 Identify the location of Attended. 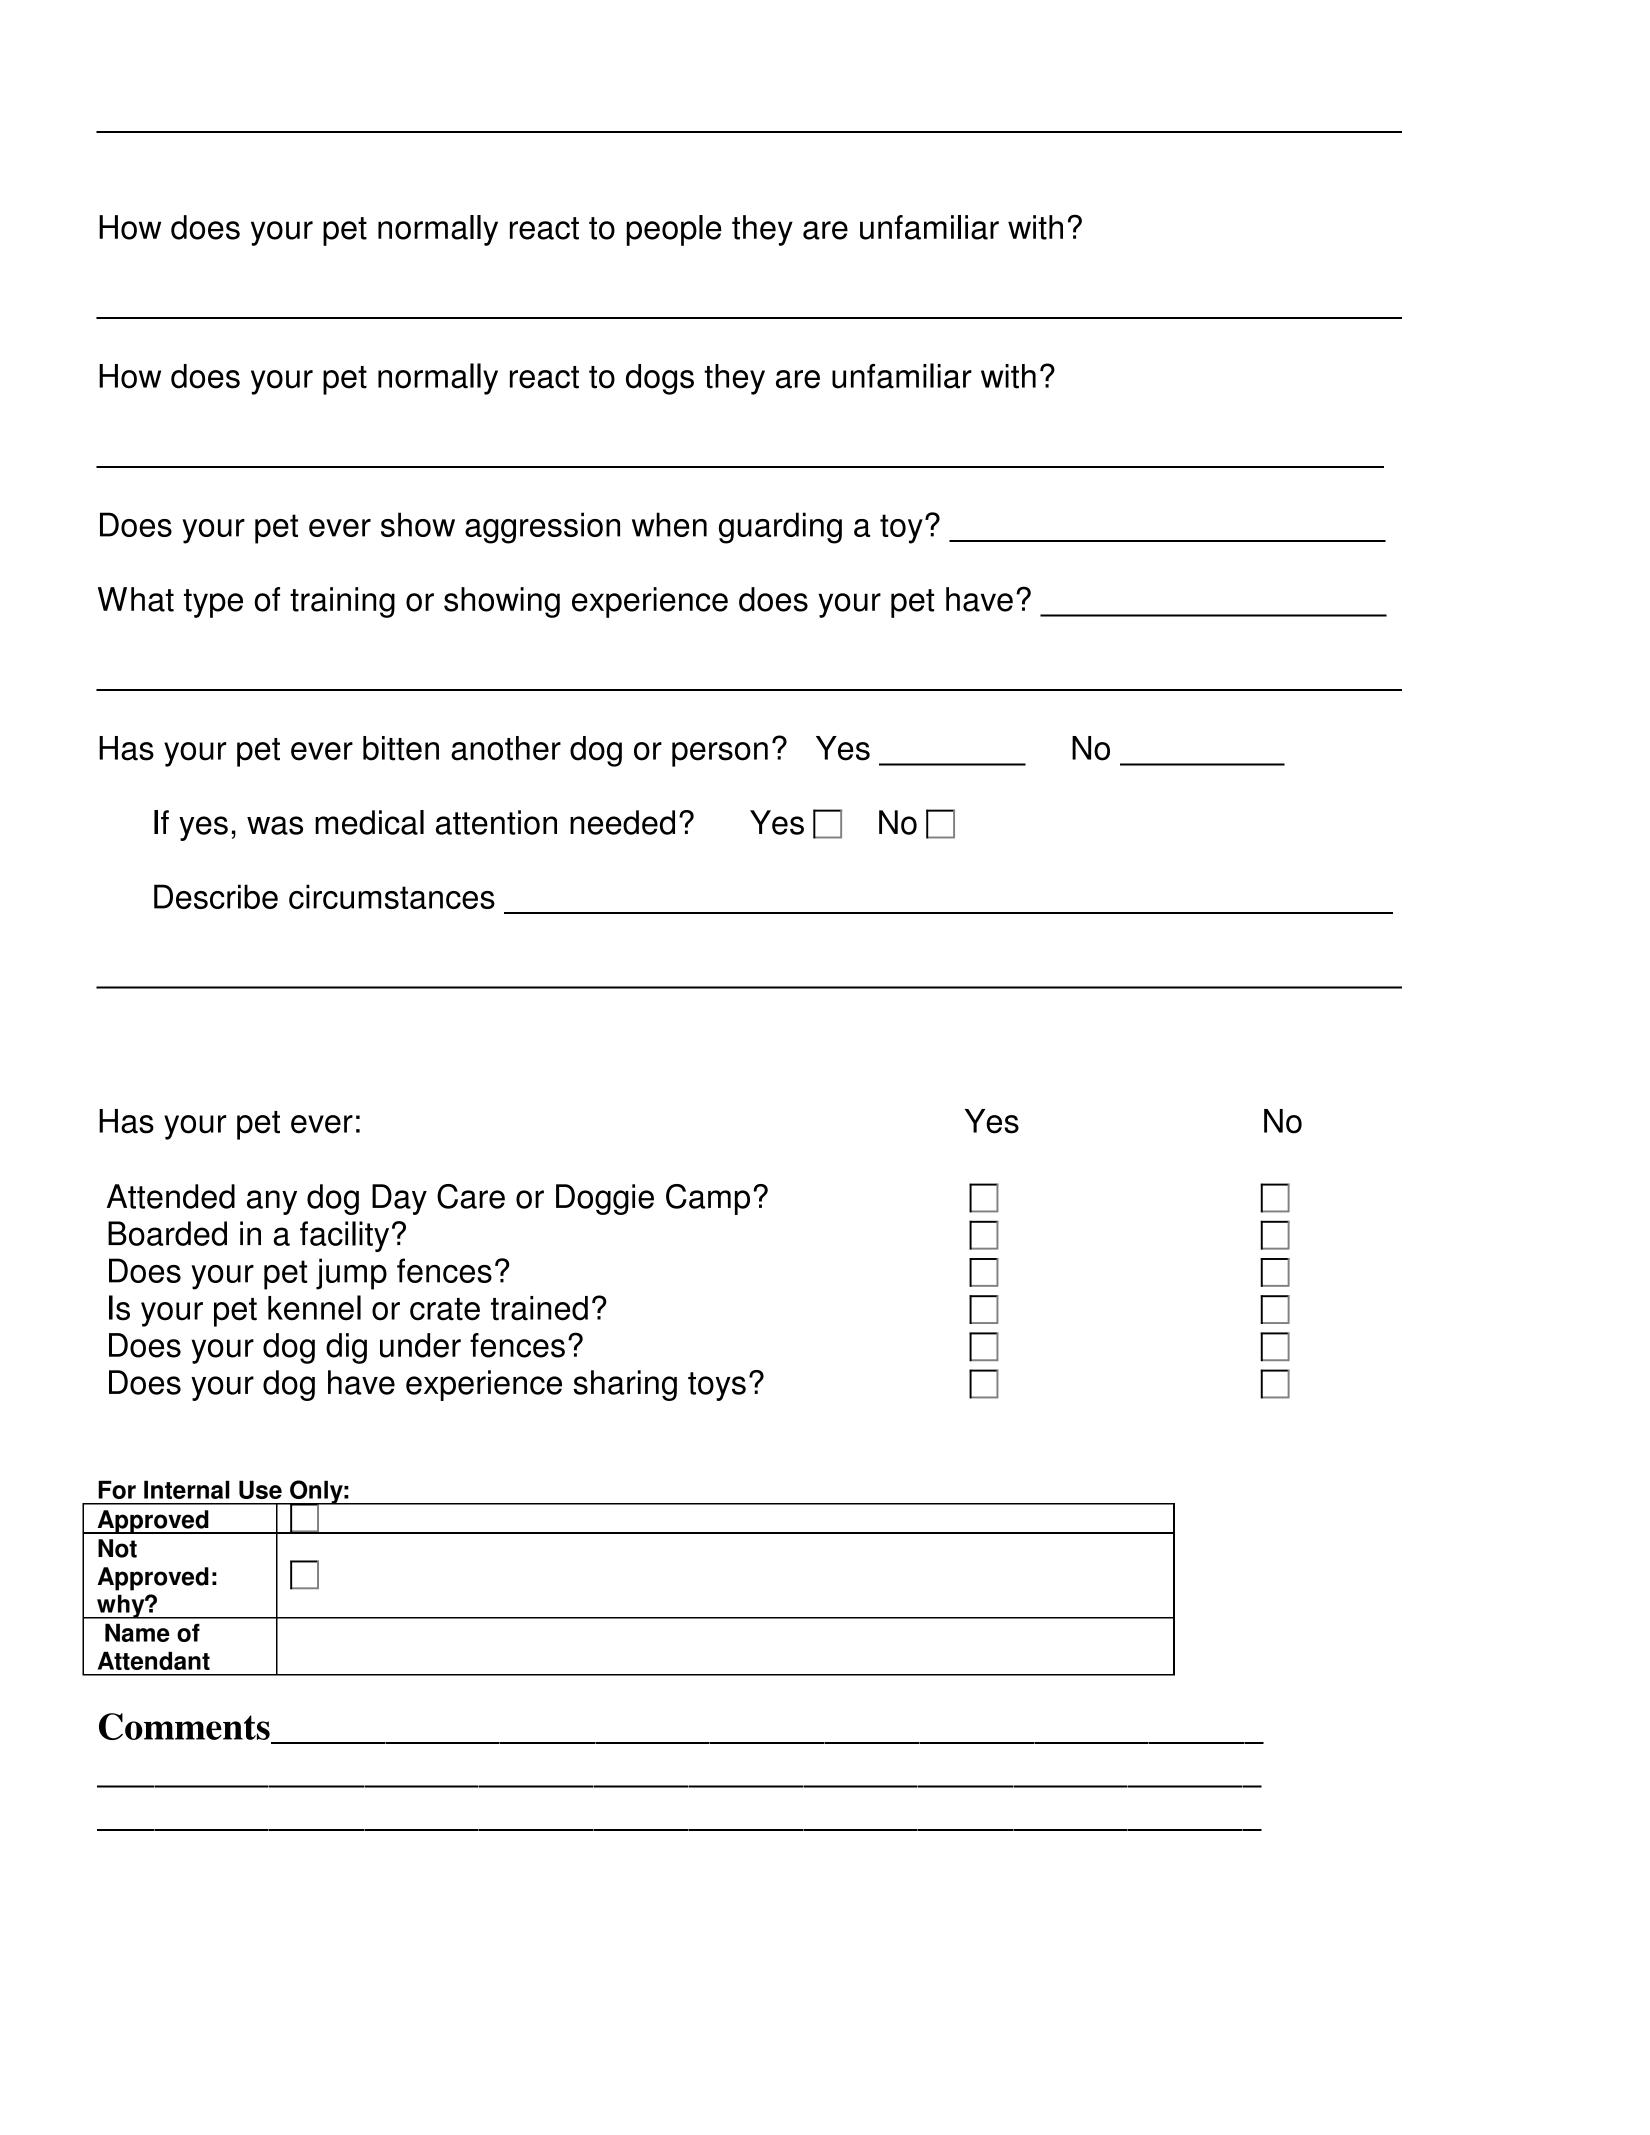
(171, 1196).
